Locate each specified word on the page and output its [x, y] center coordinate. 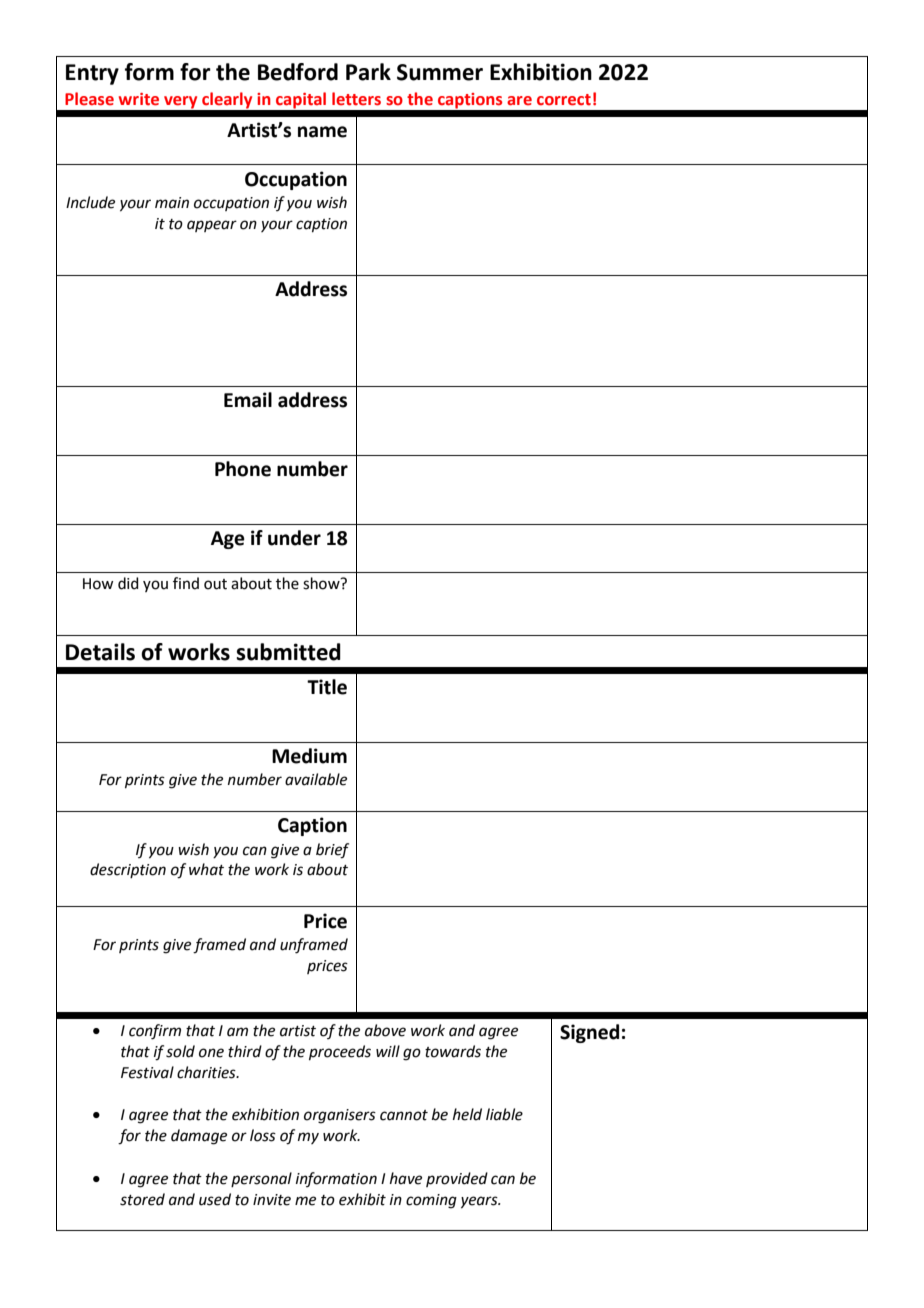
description [128, 870]
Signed [589, 1033]
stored [142, 1199]
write [139, 99]
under [294, 538]
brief [332, 851]
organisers [340, 1116]
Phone [243, 469]
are [519, 101]
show [322, 583]
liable [504, 1114]
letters [356, 99]
